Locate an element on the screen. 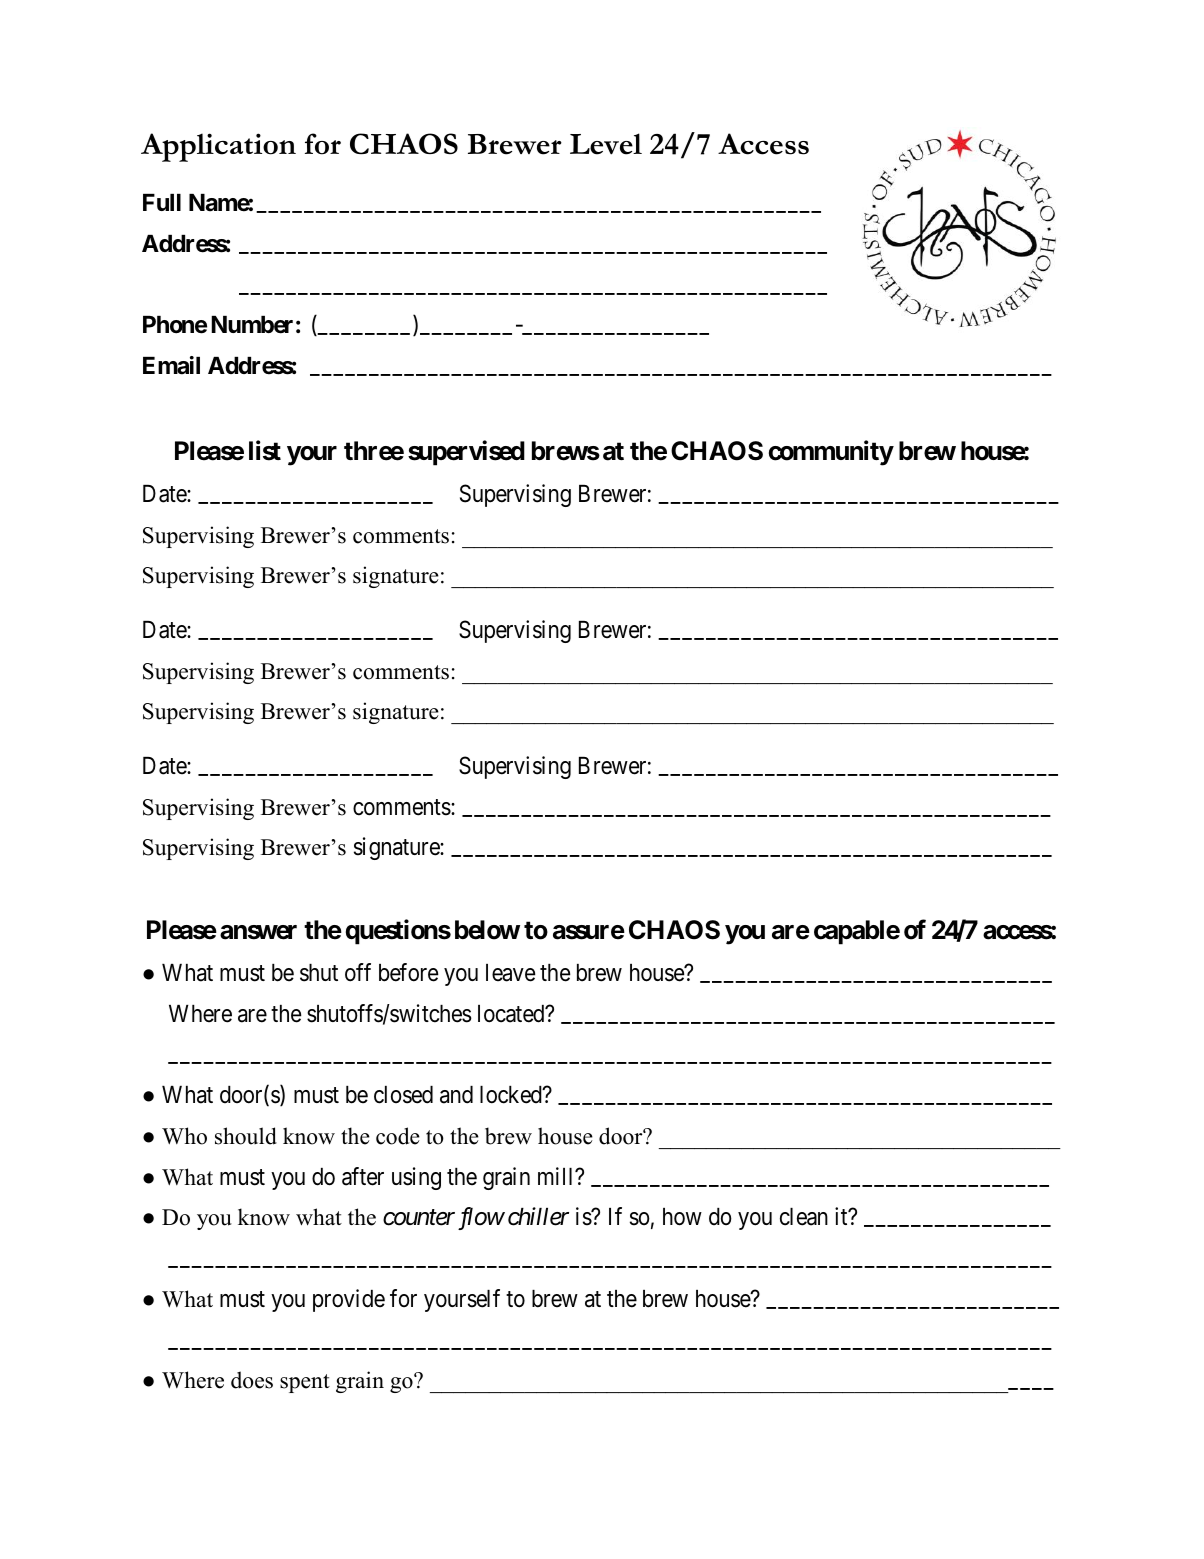 This screenshot has height=1559, width=1204. community is located at coordinates (831, 453).
